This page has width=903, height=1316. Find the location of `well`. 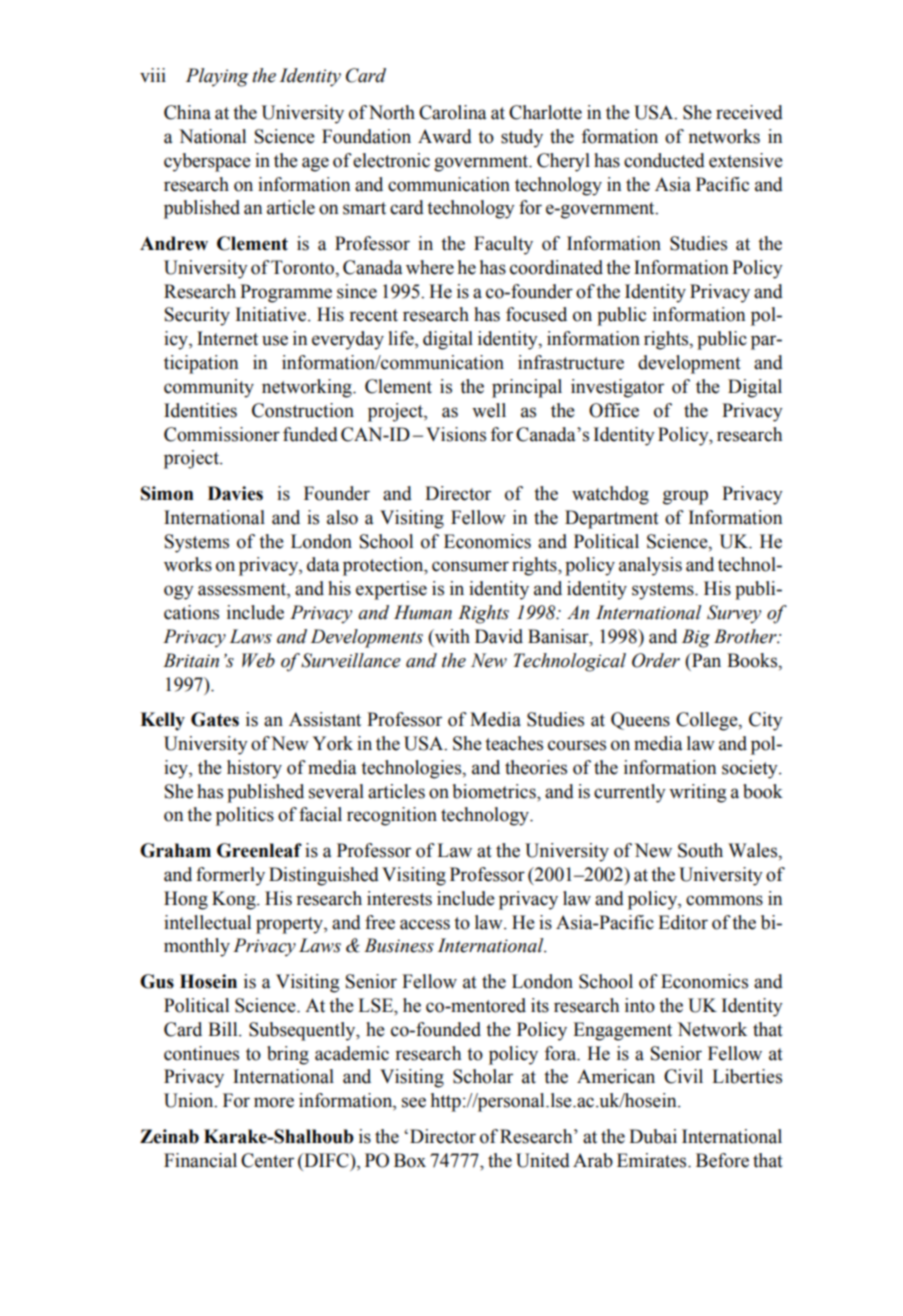

well is located at coordinates (489, 410).
